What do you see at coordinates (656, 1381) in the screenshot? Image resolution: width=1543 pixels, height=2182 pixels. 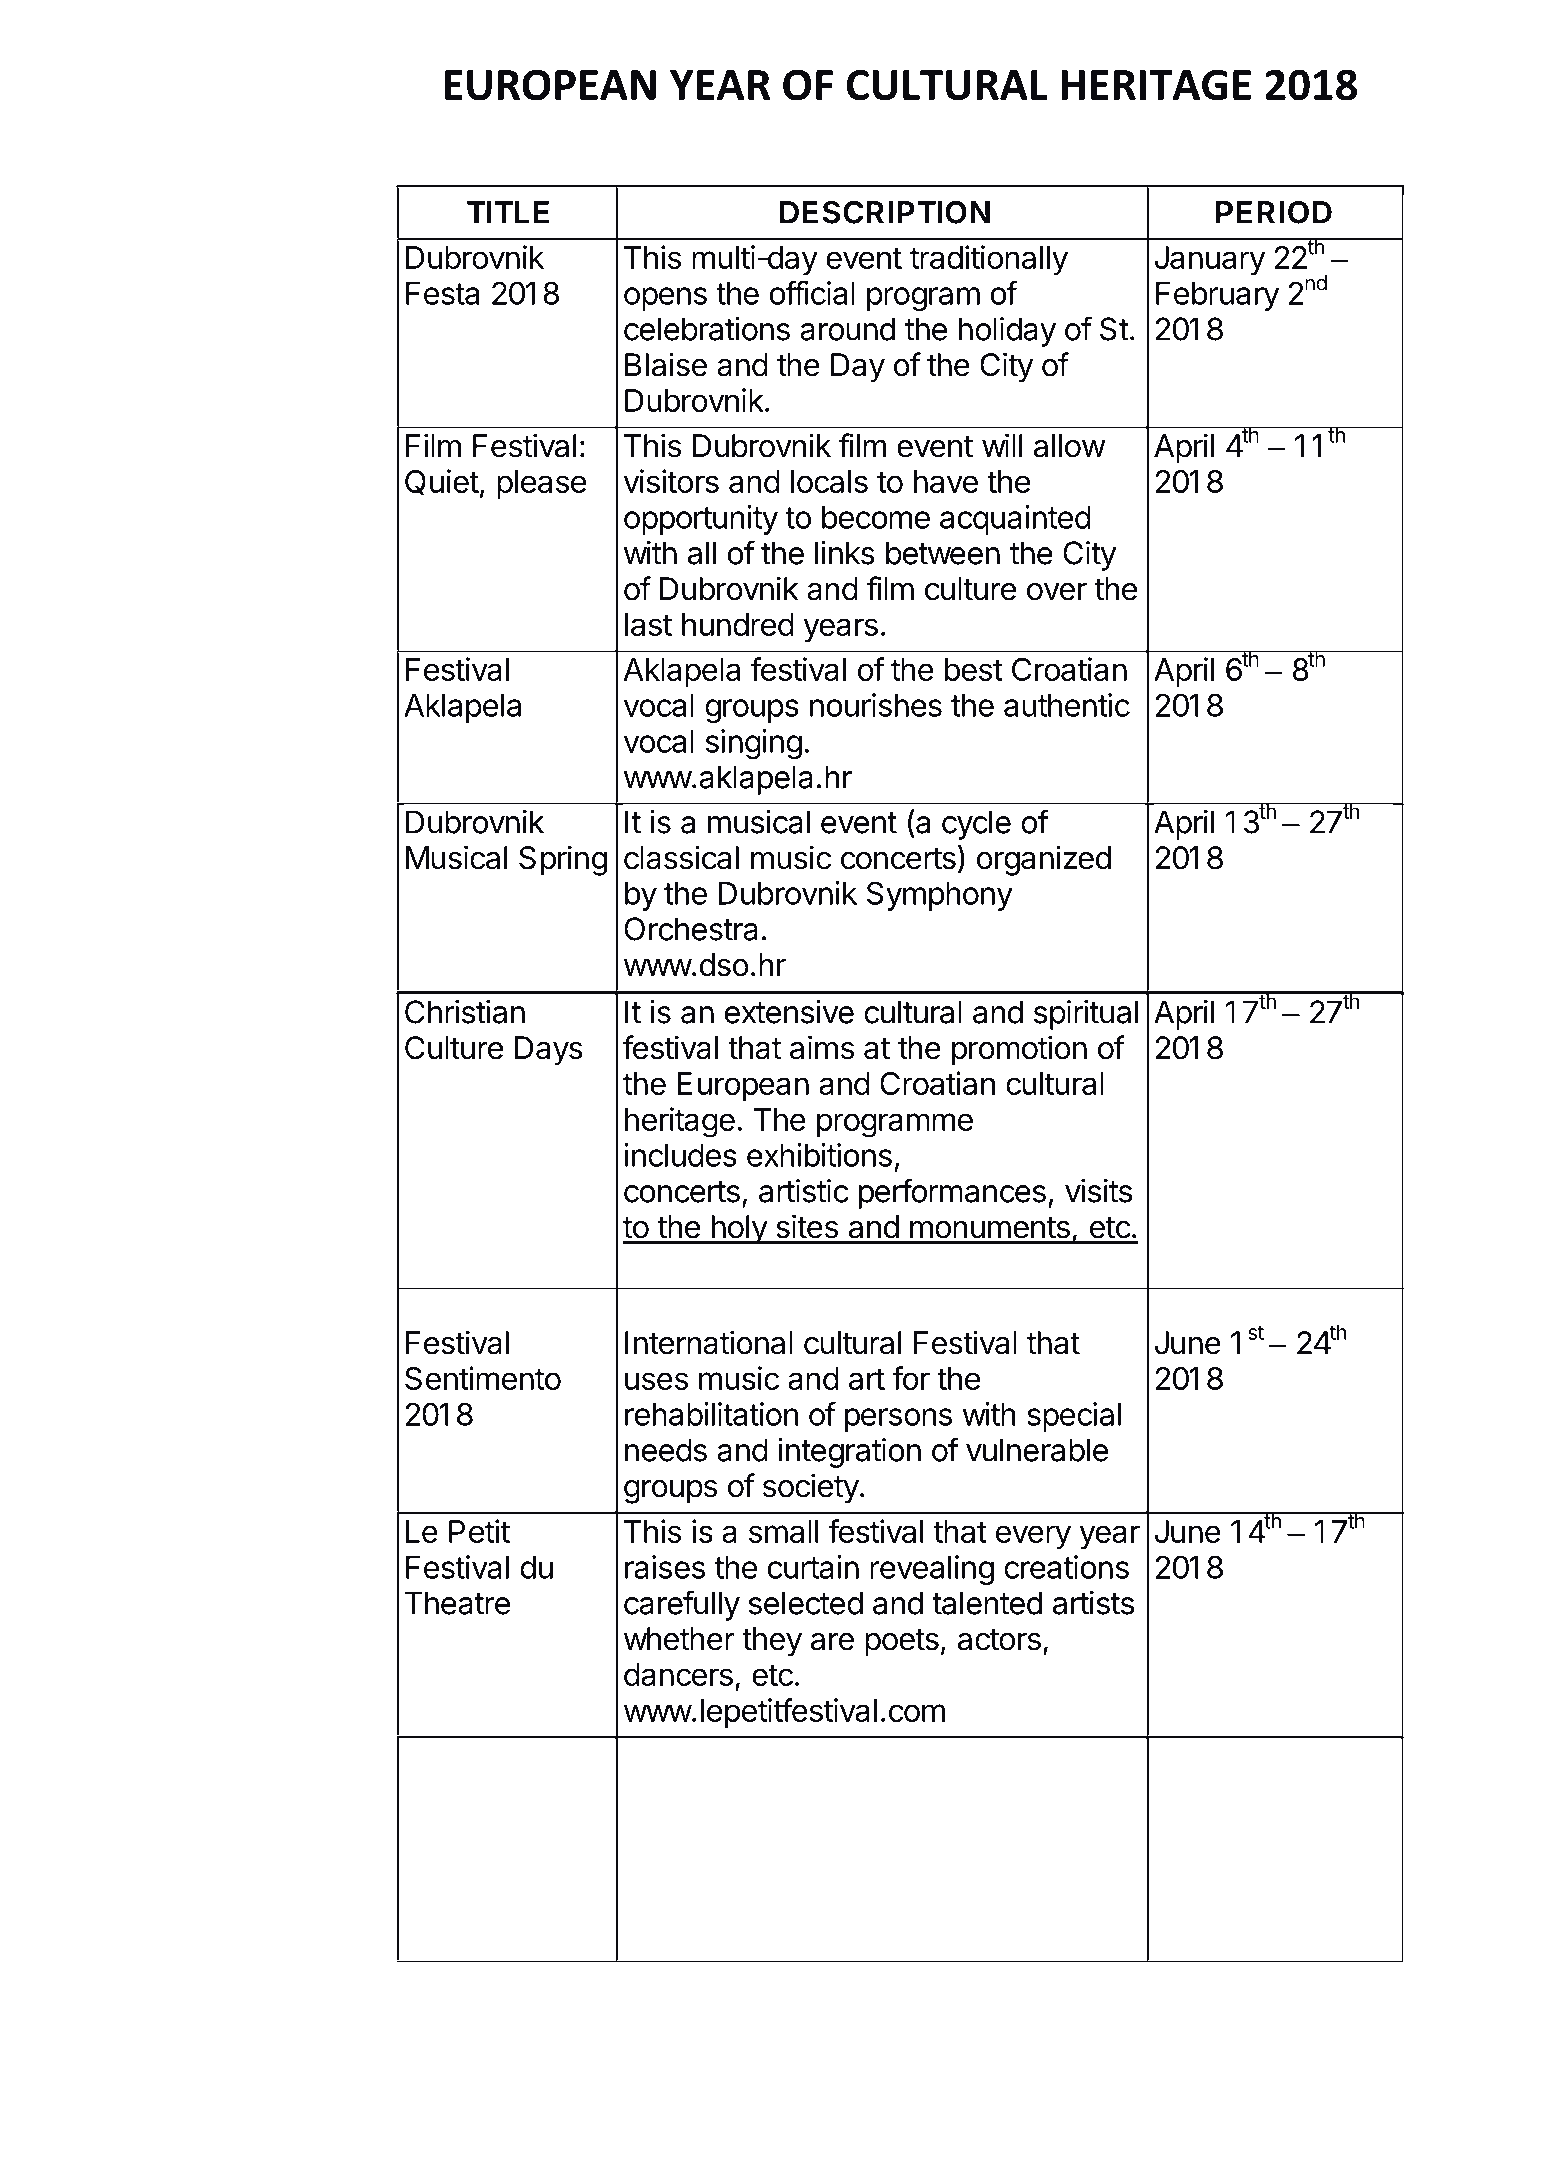 I see `uses` at bounding box center [656, 1381].
